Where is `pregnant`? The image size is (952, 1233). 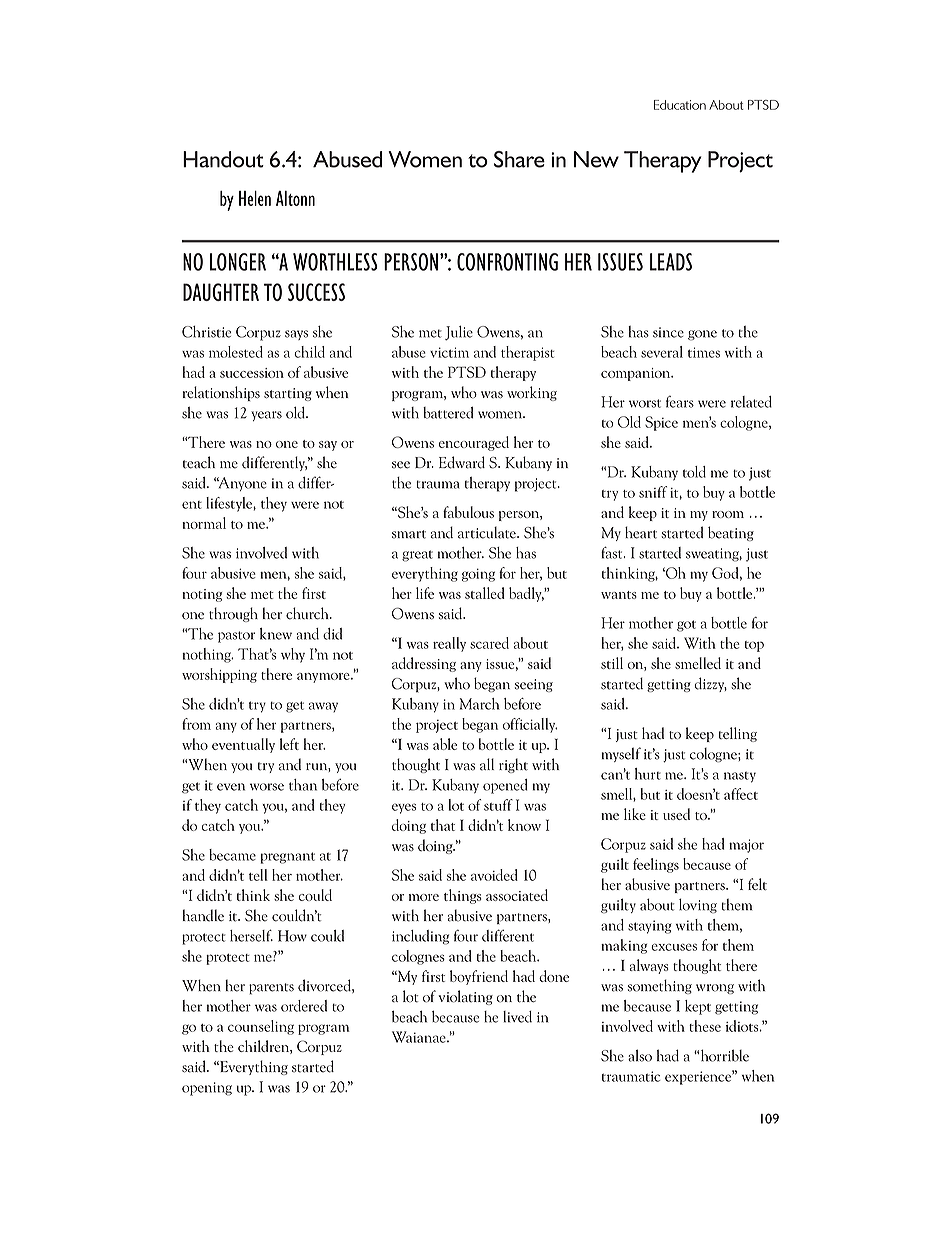 pregnant is located at coordinates (287, 858).
